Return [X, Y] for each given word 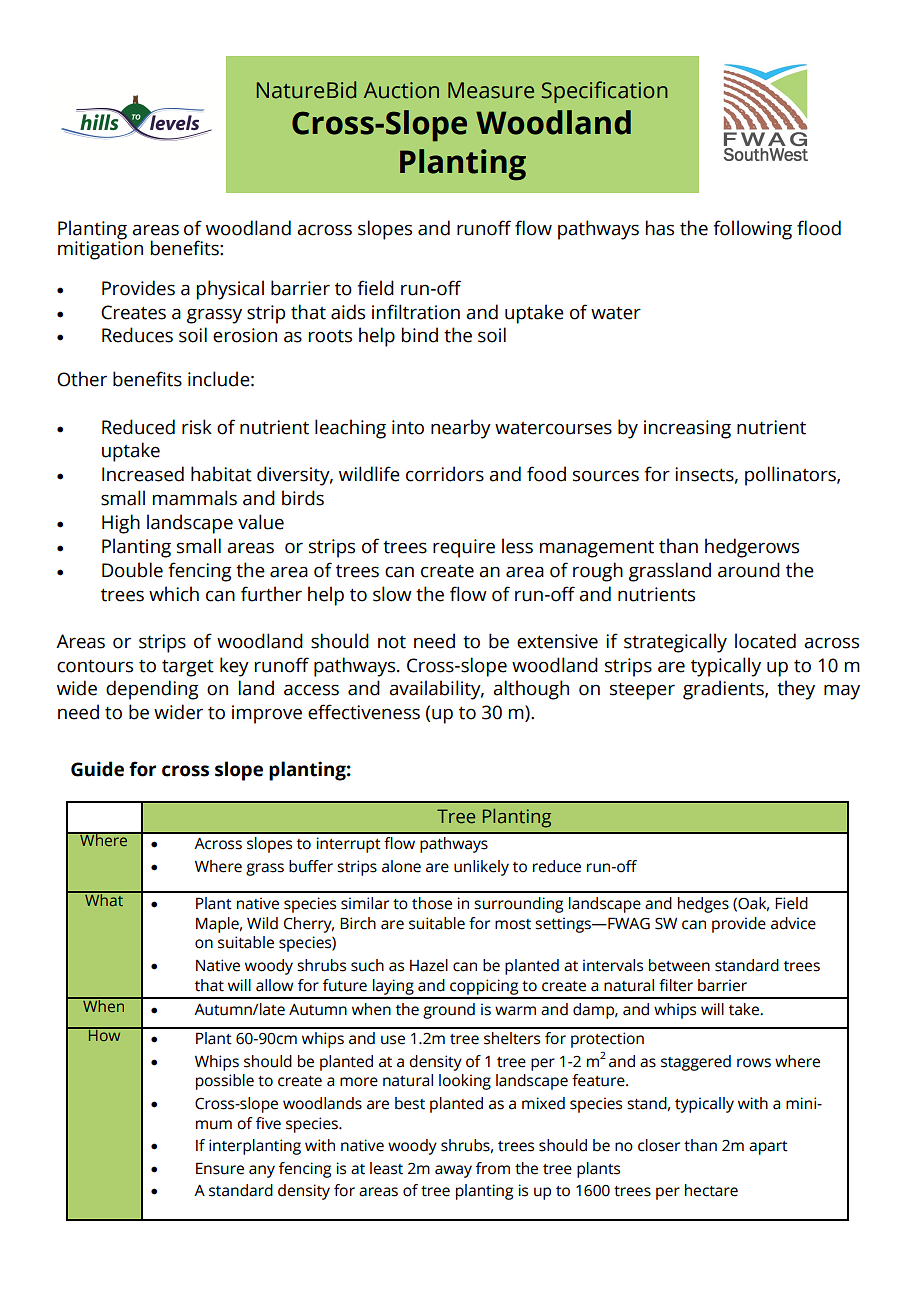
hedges [703, 905]
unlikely [481, 868]
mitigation [100, 249]
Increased [143, 474]
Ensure [220, 1168]
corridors [445, 474]
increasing [687, 429]
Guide [97, 769]
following [752, 230]
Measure [491, 90]
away [453, 1171]
